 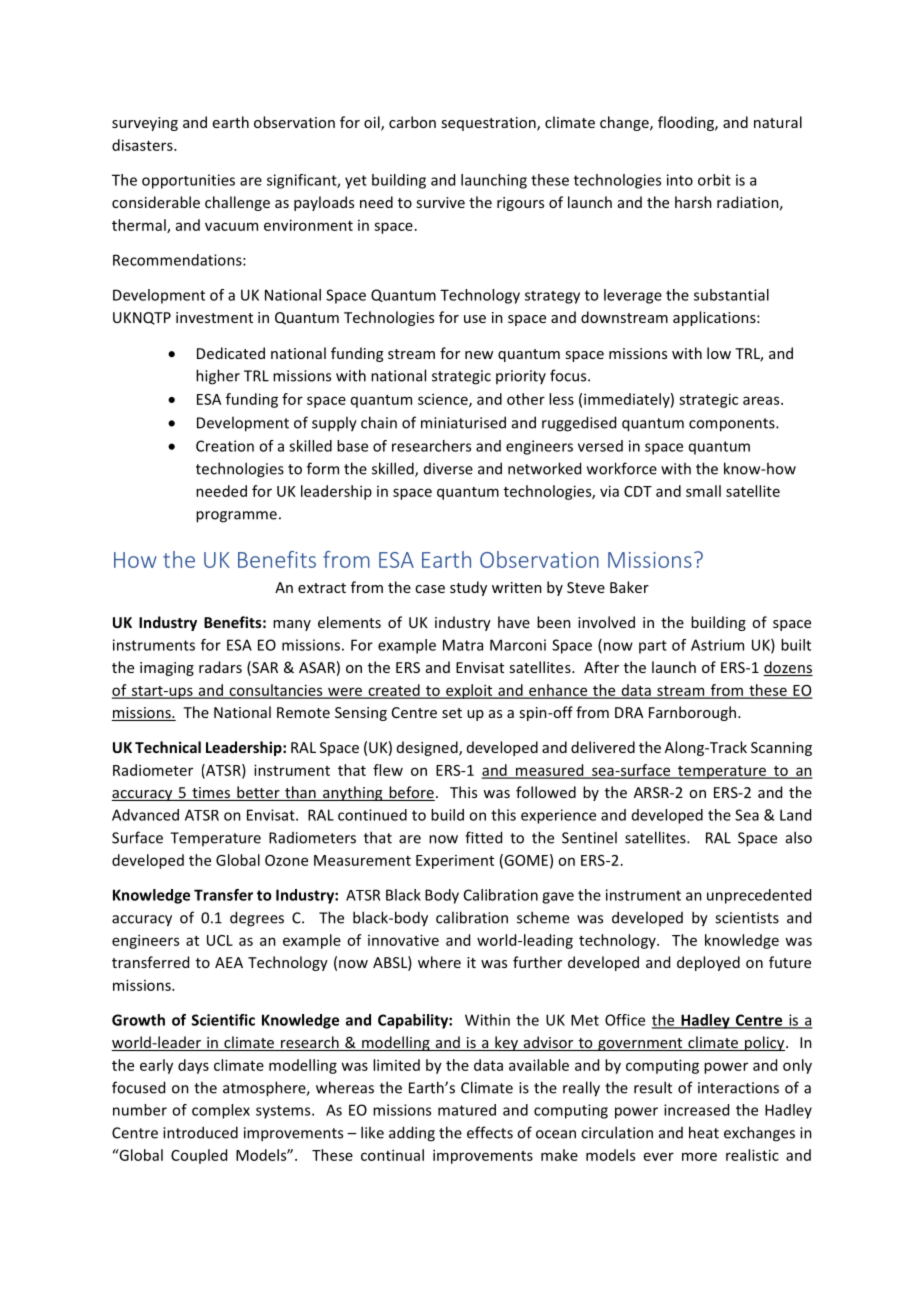 I want to click on matured, so click(x=467, y=1110).
